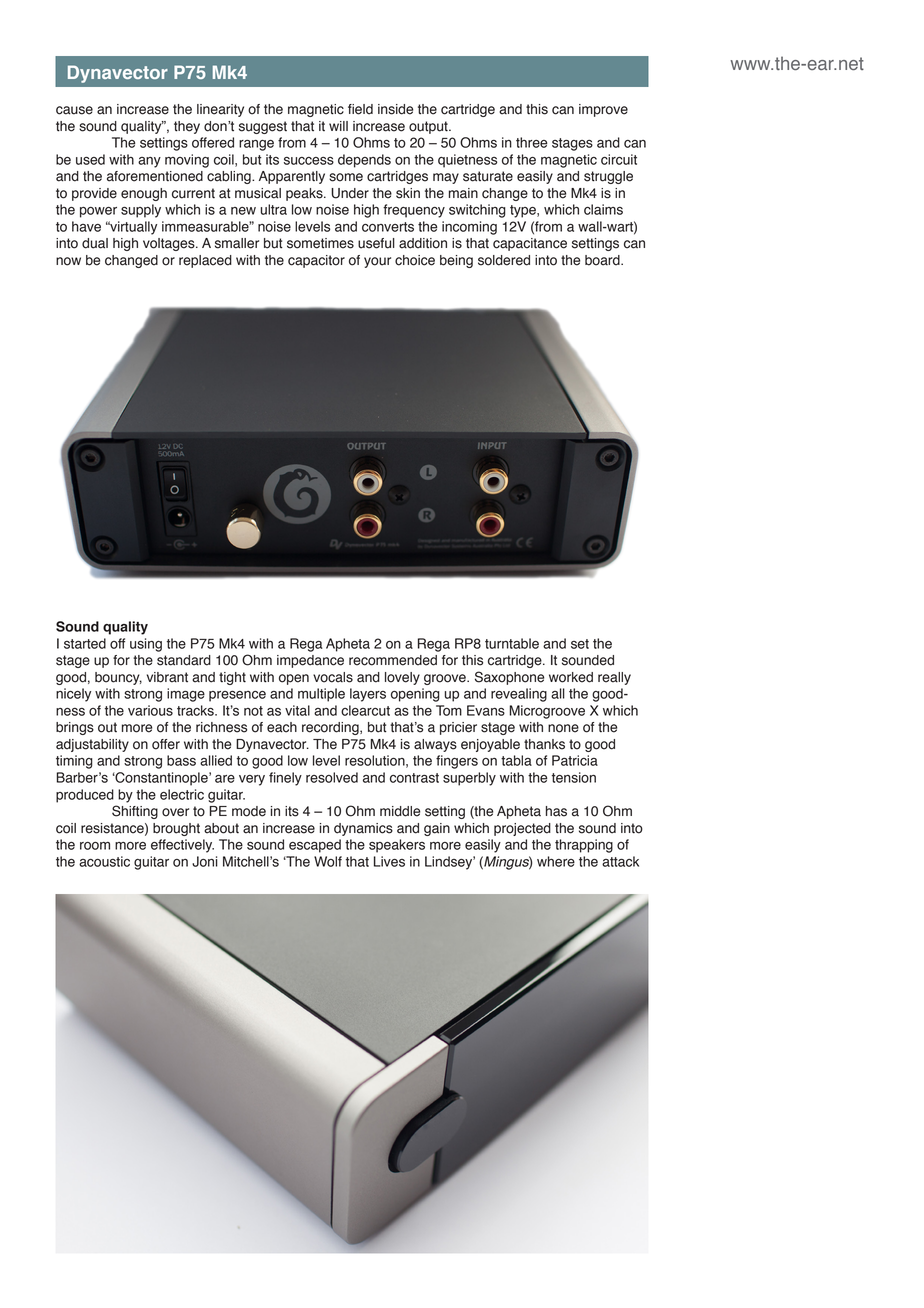  What do you see at coordinates (531, 142) in the page?
I see `three` at bounding box center [531, 142].
